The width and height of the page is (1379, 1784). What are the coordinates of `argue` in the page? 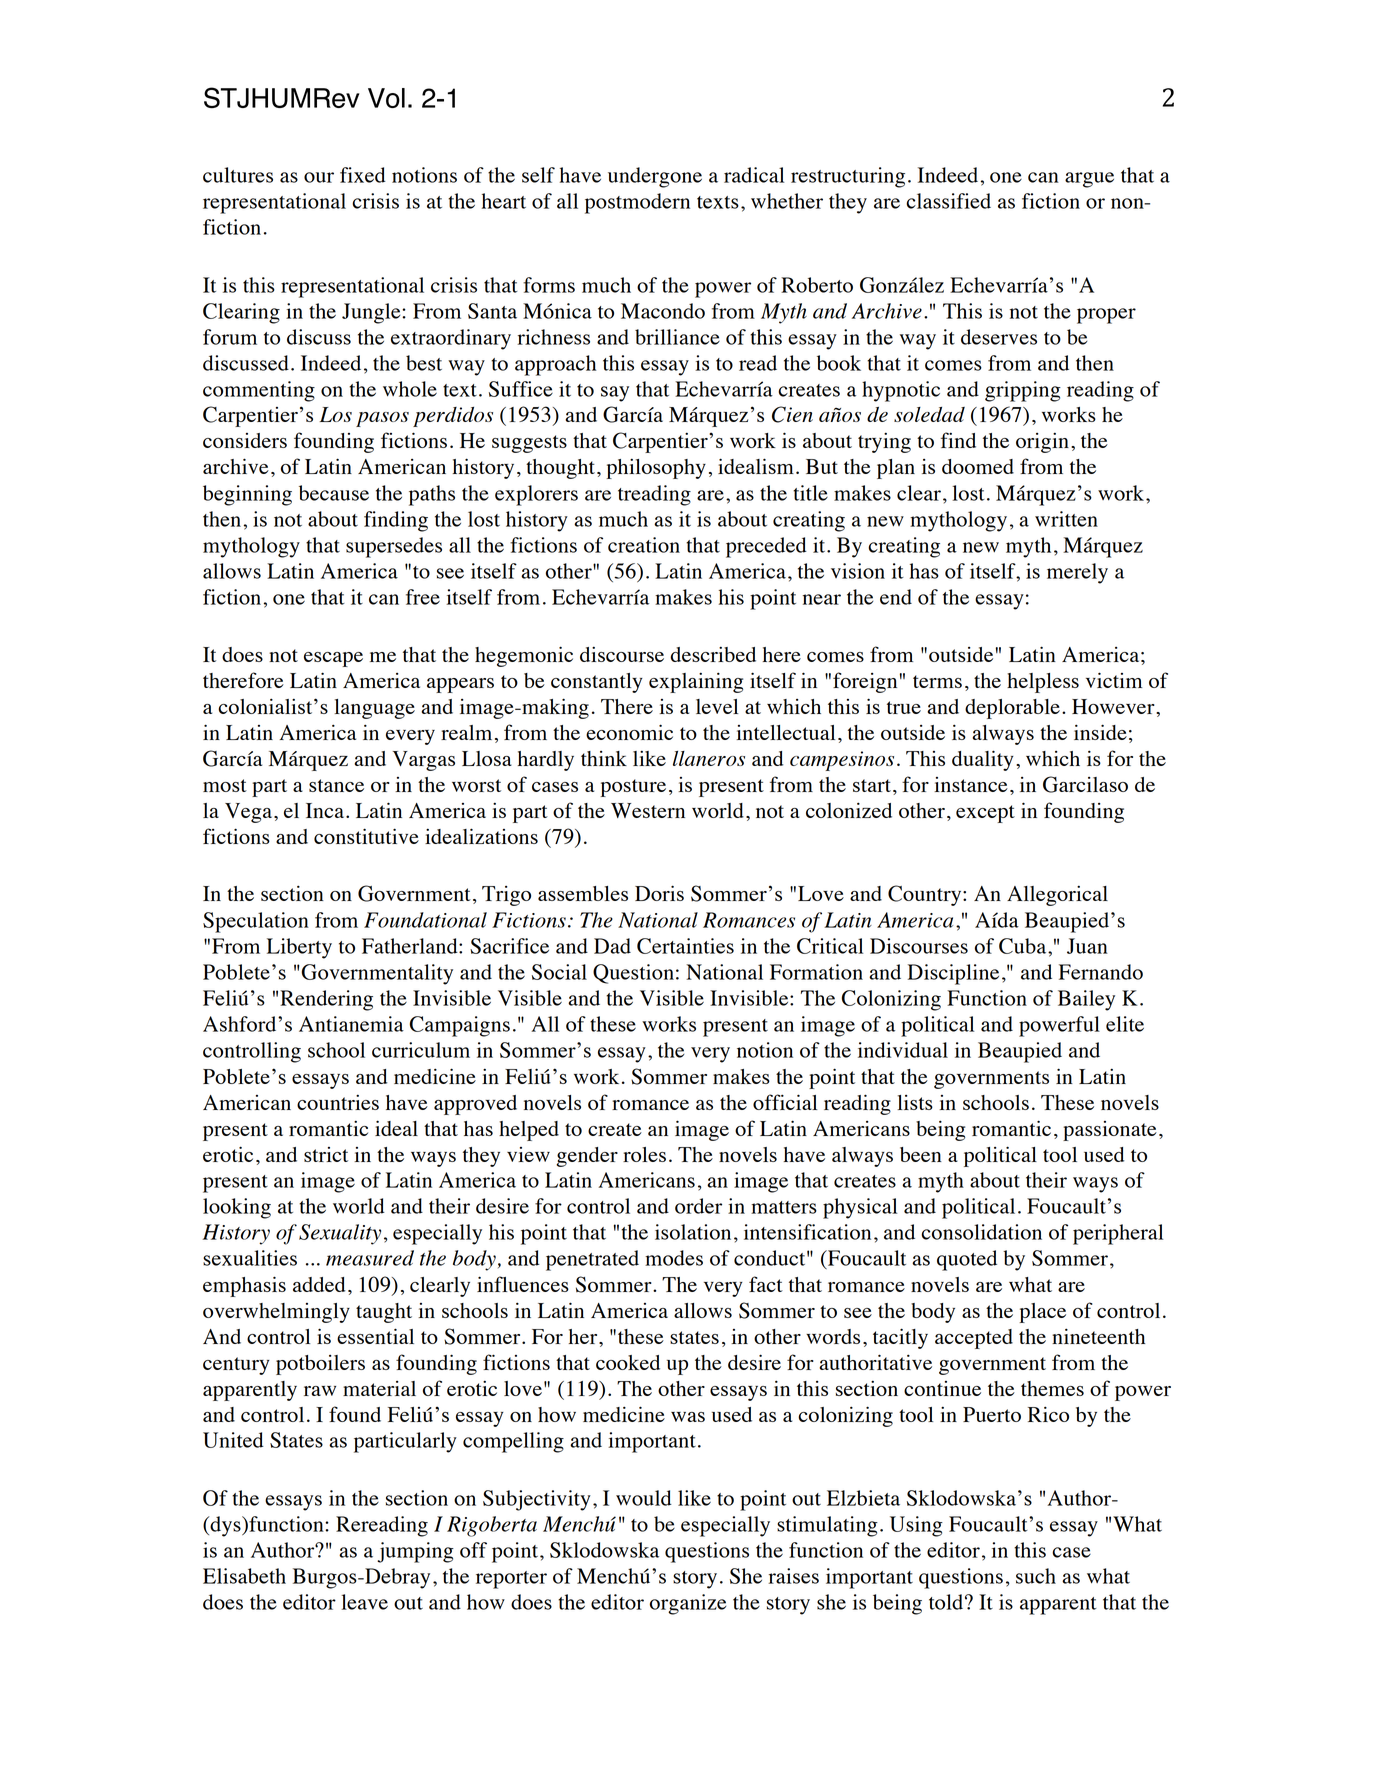 It's located at (1089, 180).
